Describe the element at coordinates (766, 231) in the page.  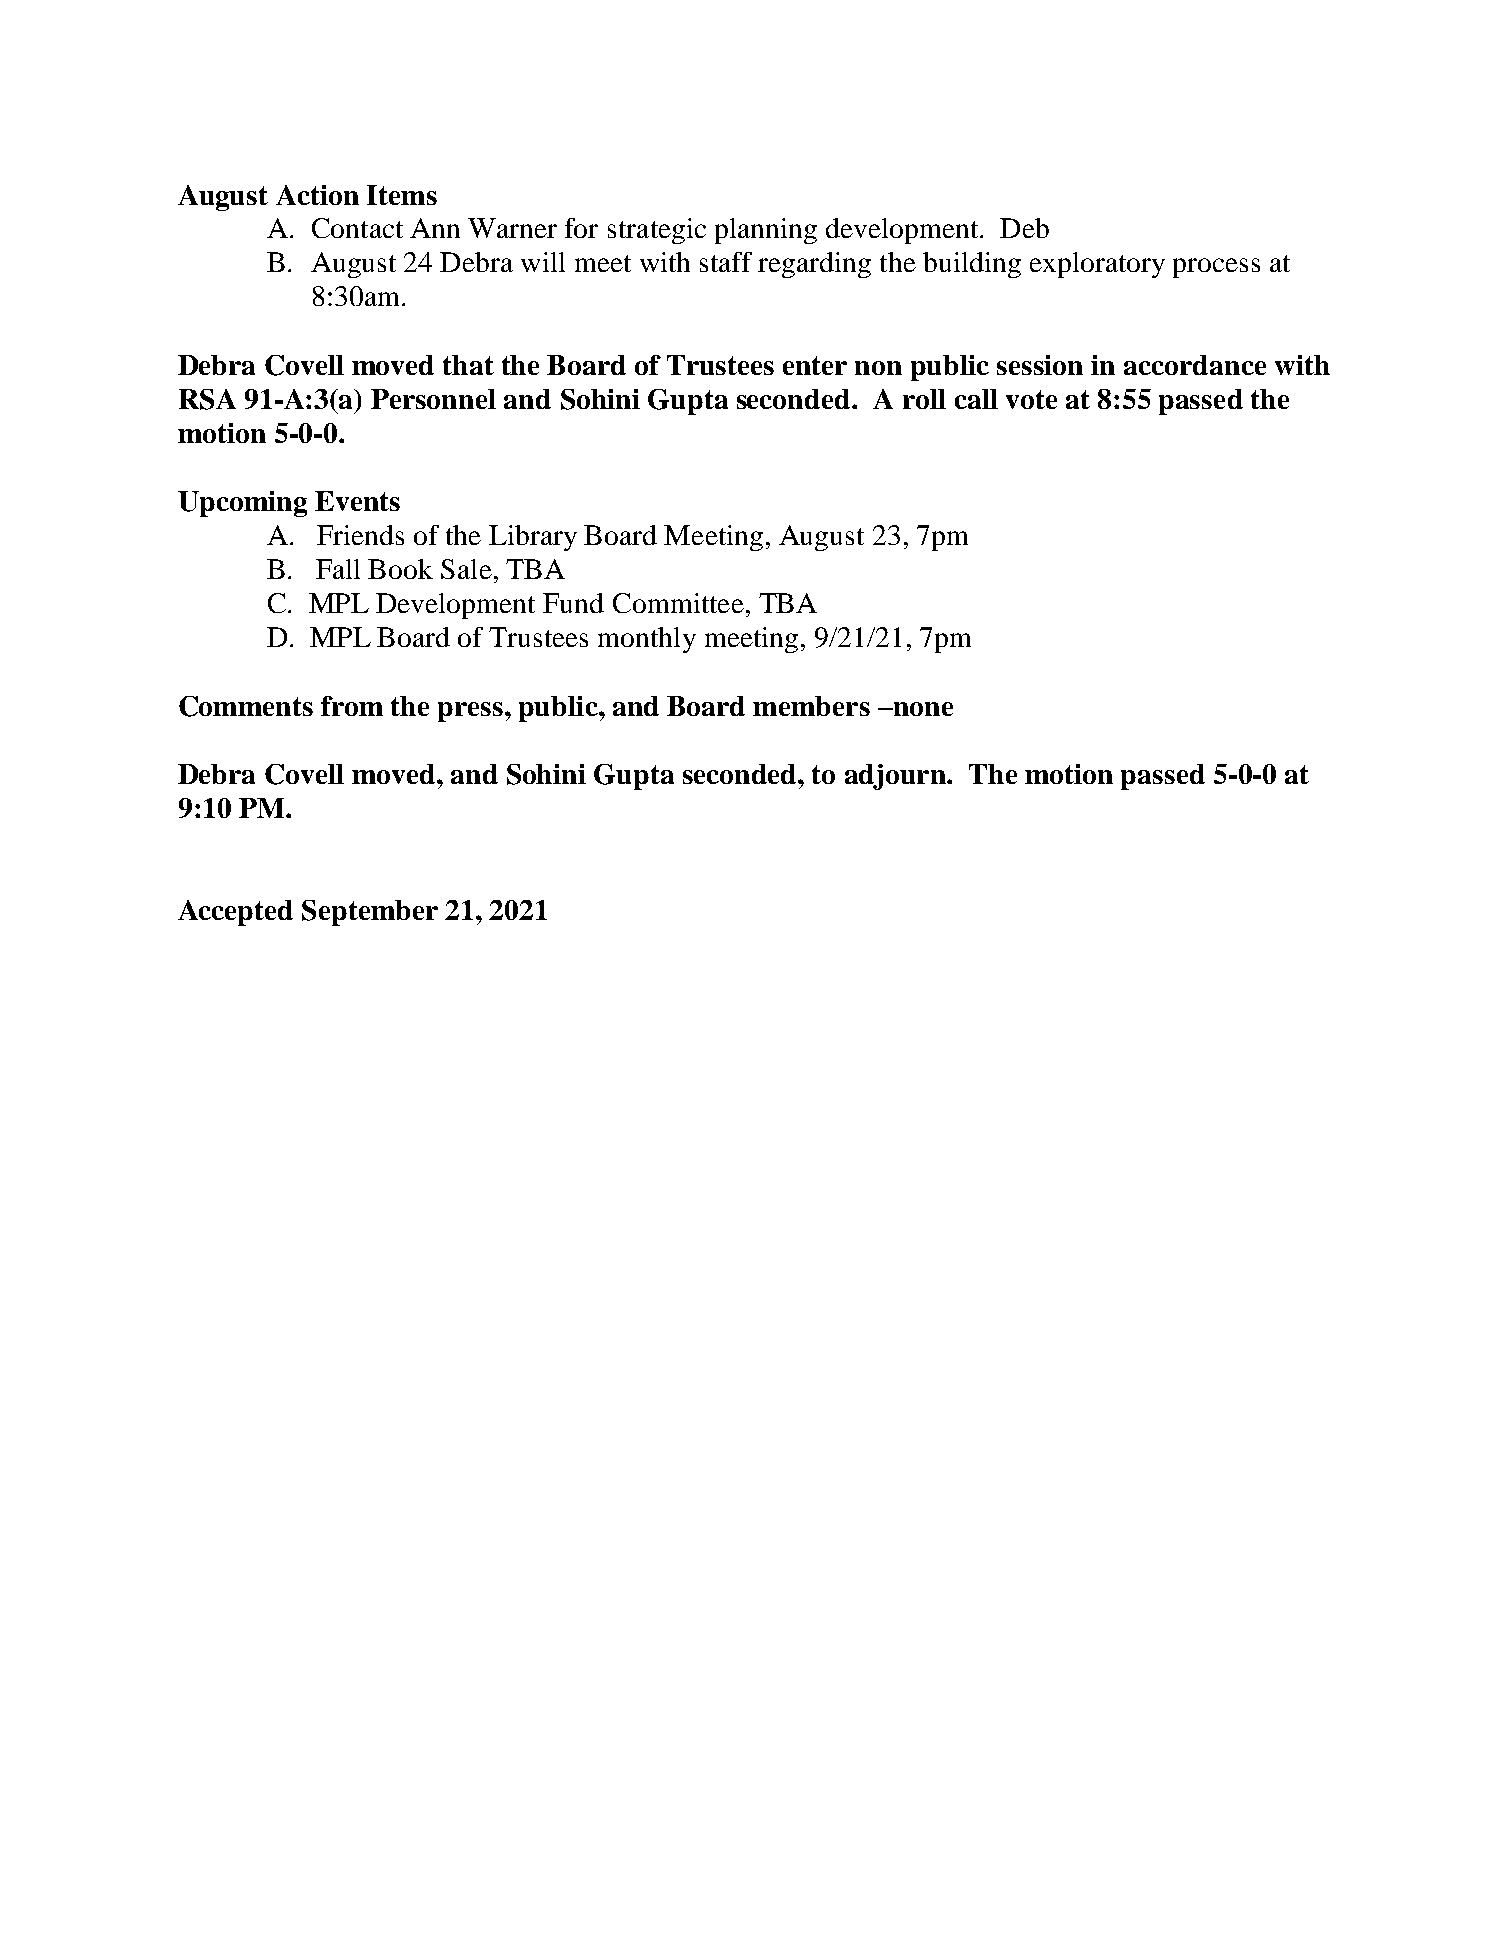
I see `planning` at that location.
